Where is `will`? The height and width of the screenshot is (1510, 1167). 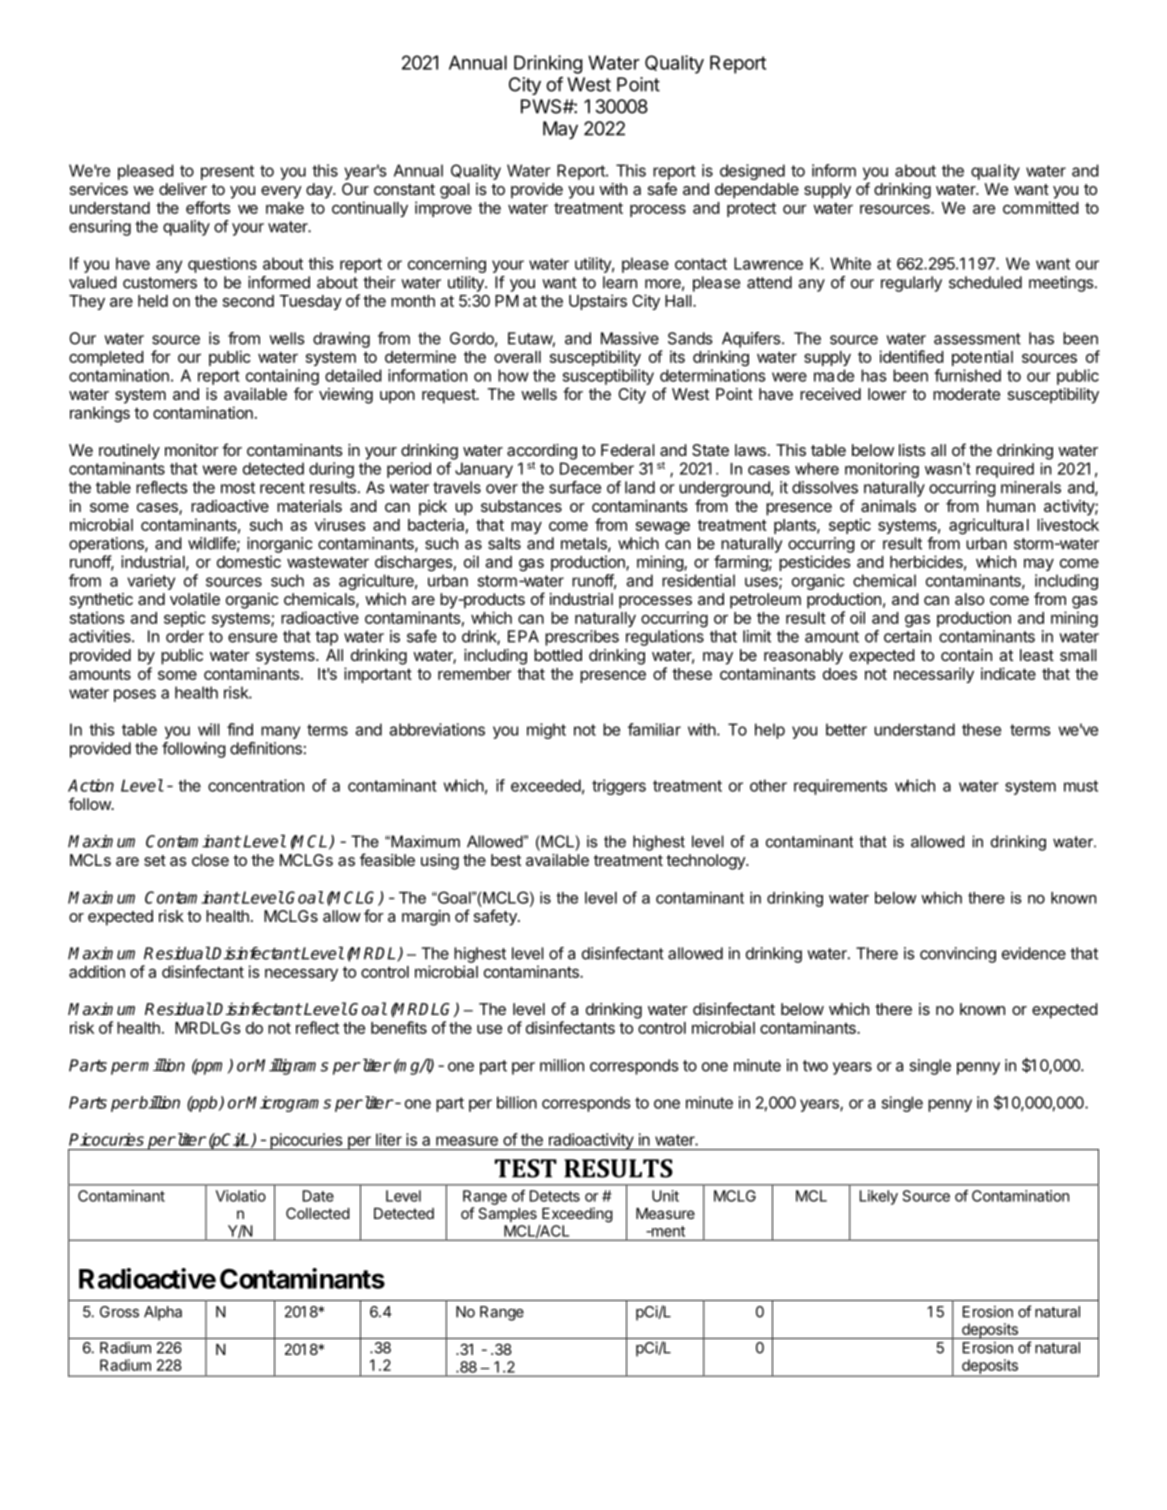 will is located at coordinates (208, 729).
